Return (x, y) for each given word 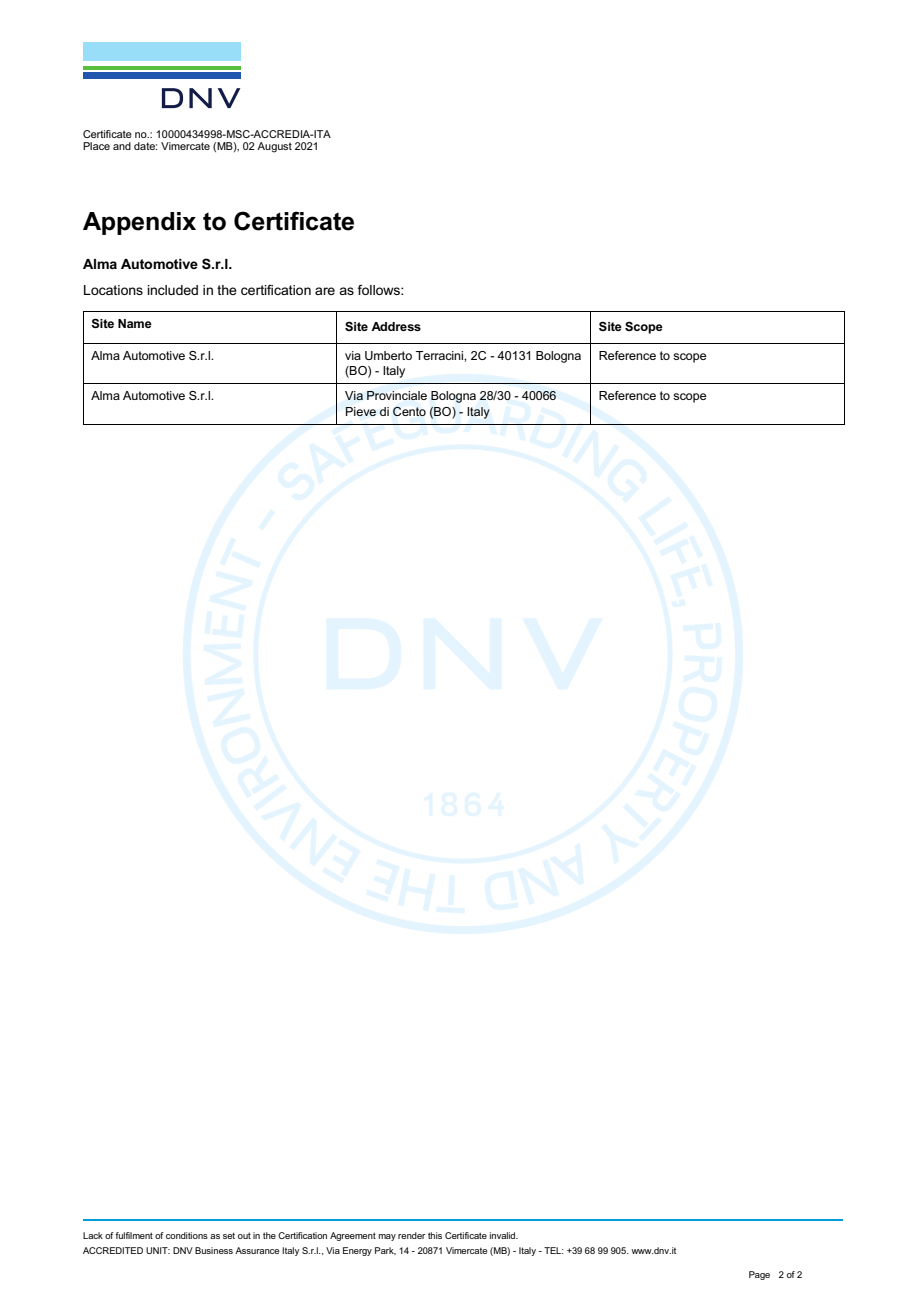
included (172, 290)
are (325, 291)
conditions (187, 1235)
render (411, 1235)
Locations (113, 290)
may (387, 1237)
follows (379, 290)
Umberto (388, 355)
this (435, 1235)
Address (396, 326)
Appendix (139, 223)
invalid (504, 1235)
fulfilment (134, 1235)
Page (759, 1275)
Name (135, 323)
